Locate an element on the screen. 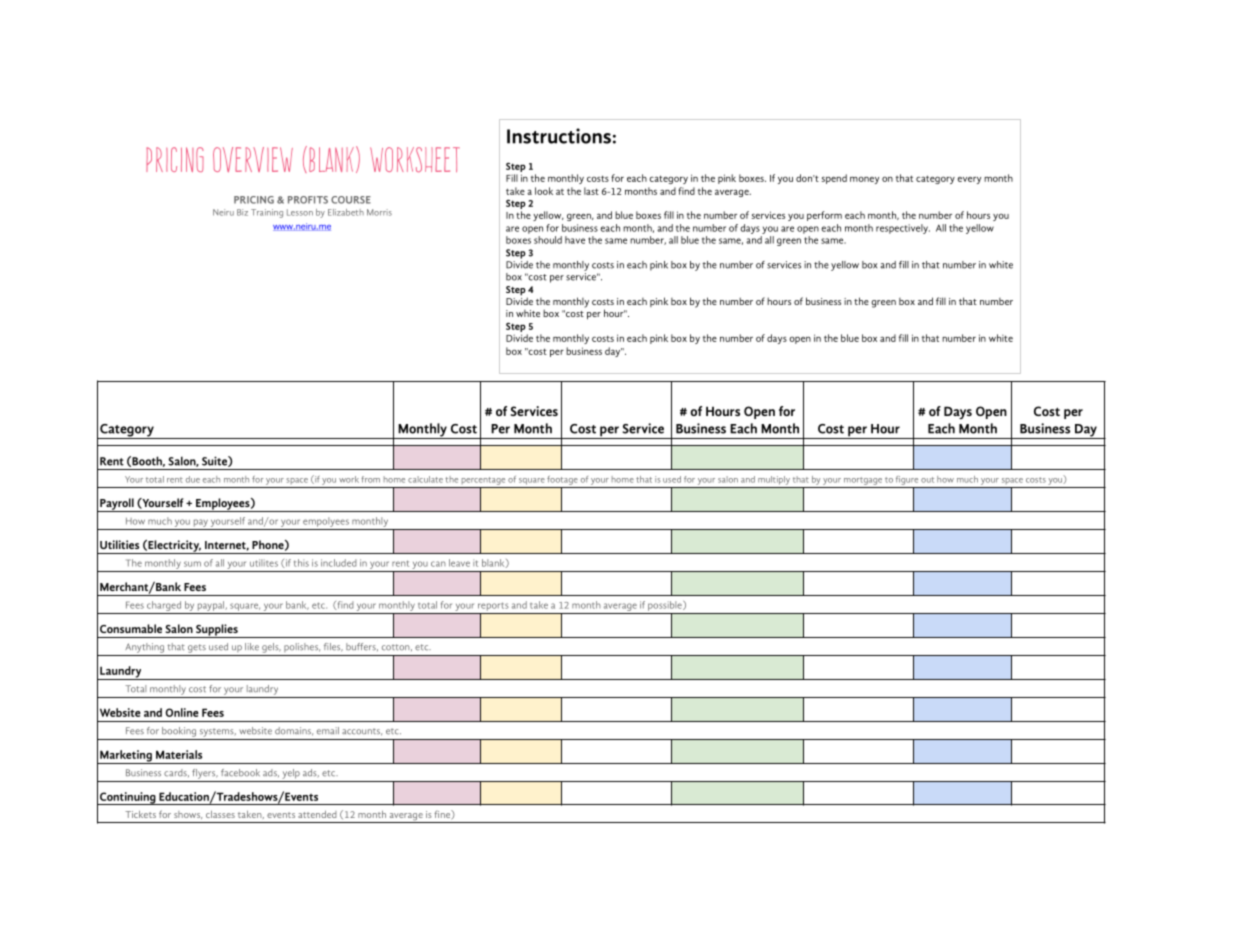  Biz is located at coordinates (242, 212).
